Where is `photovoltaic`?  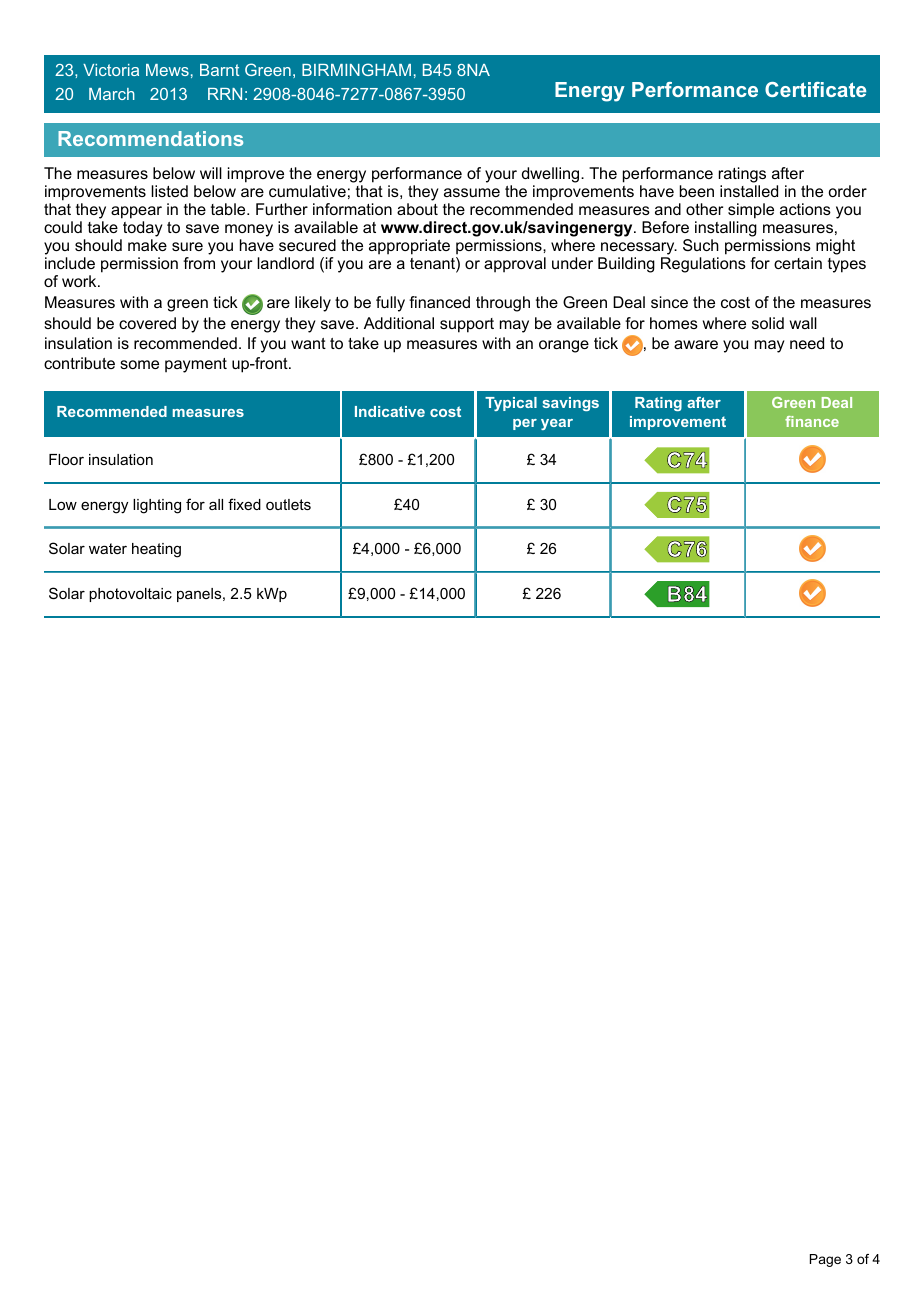 photovoltaic is located at coordinates (130, 595).
